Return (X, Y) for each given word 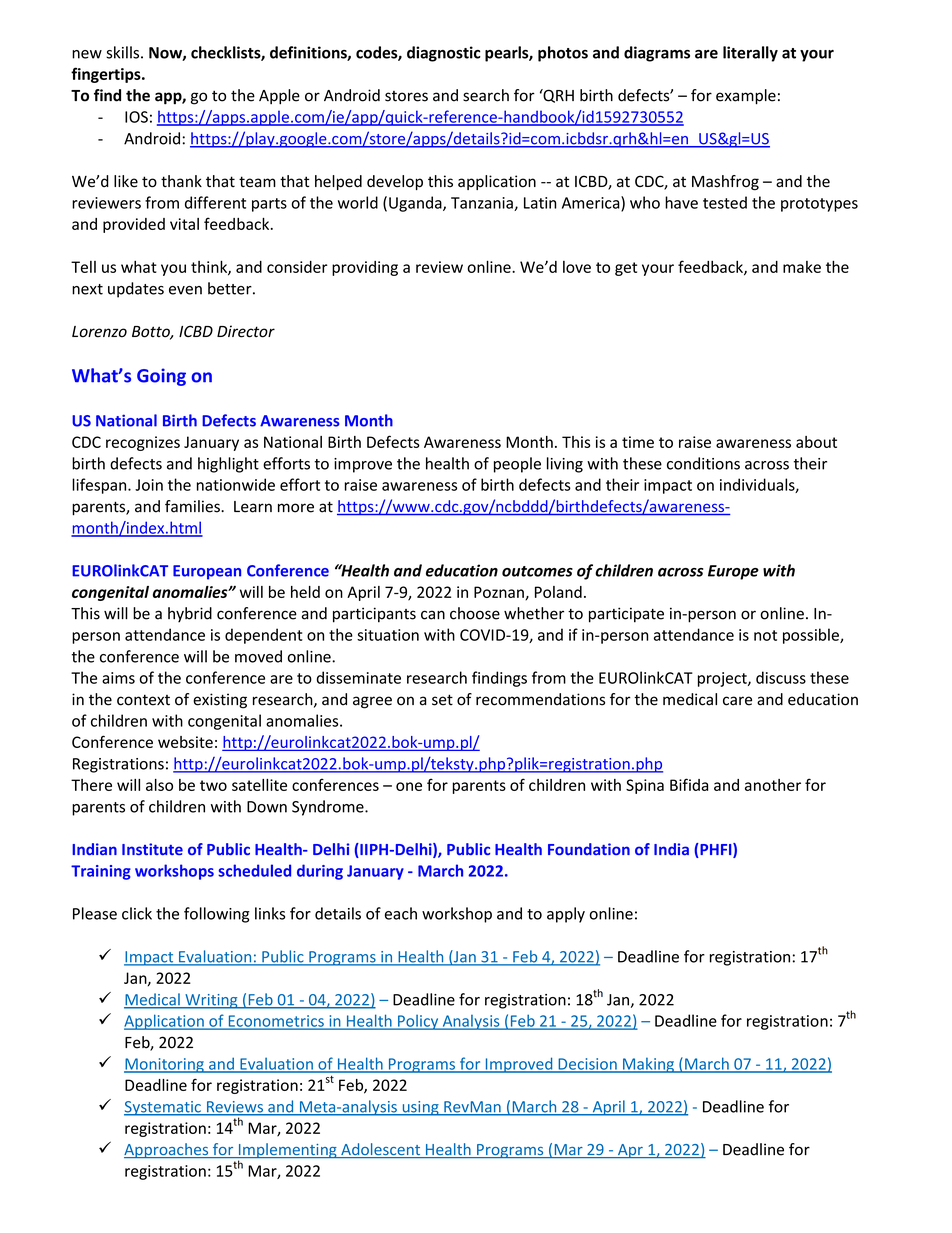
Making (648, 1065)
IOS (136, 117)
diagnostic (444, 54)
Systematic (163, 1108)
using (420, 1108)
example (746, 97)
